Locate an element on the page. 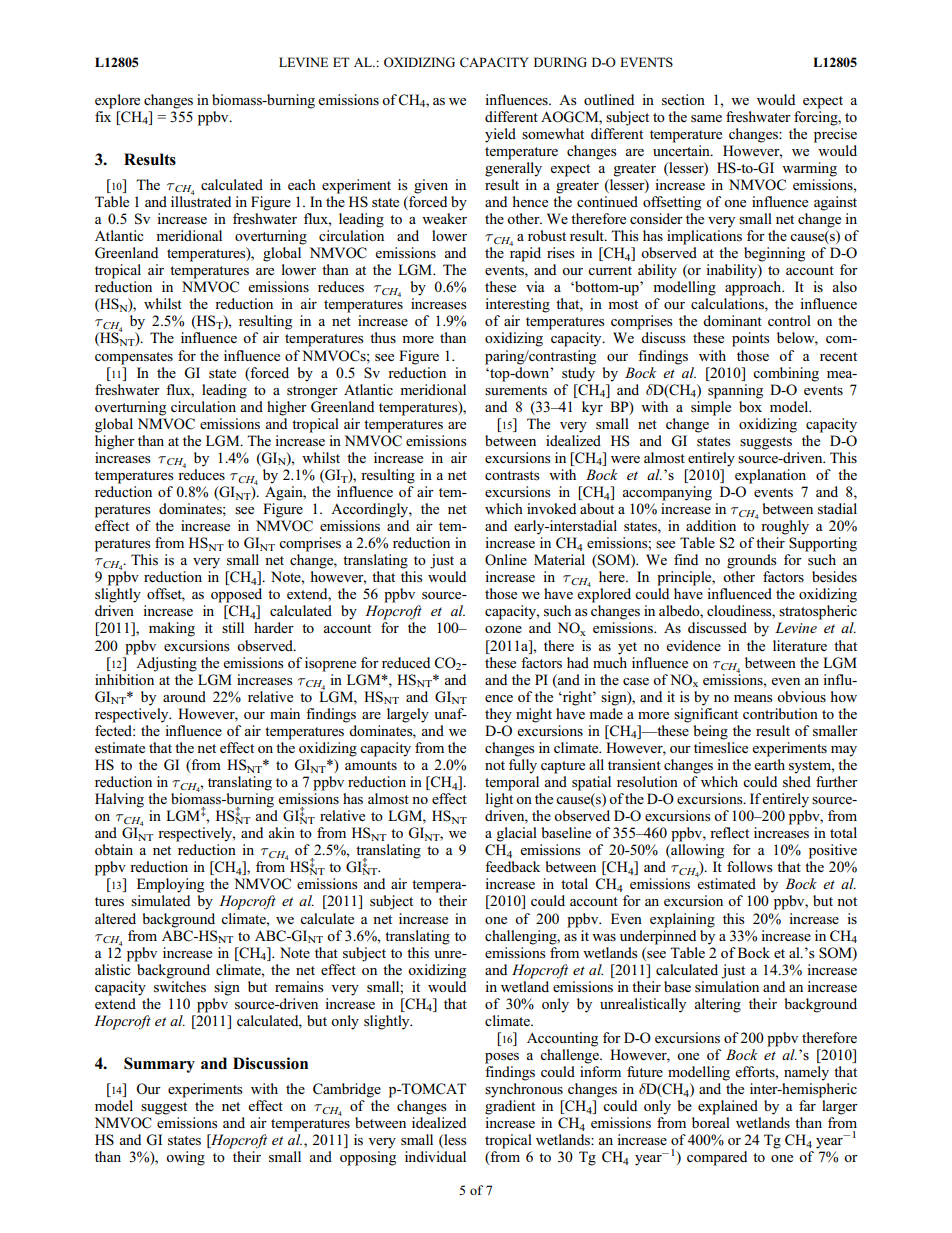 This document has width=952, height=1233. Employing is located at coordinates (170, 885).
